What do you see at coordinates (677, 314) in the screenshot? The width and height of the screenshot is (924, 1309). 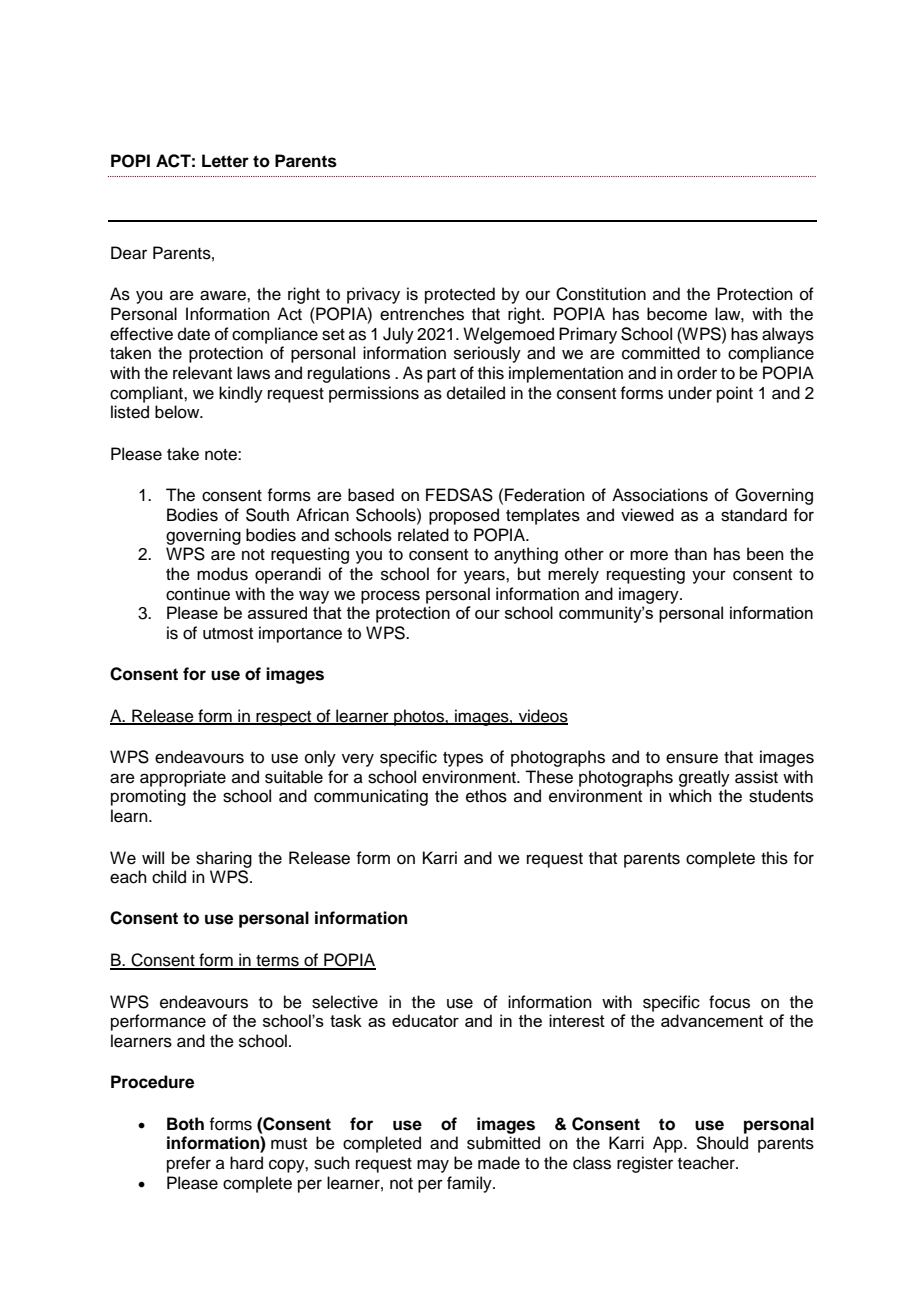 I see `become` at bounding box center [677, 314].
